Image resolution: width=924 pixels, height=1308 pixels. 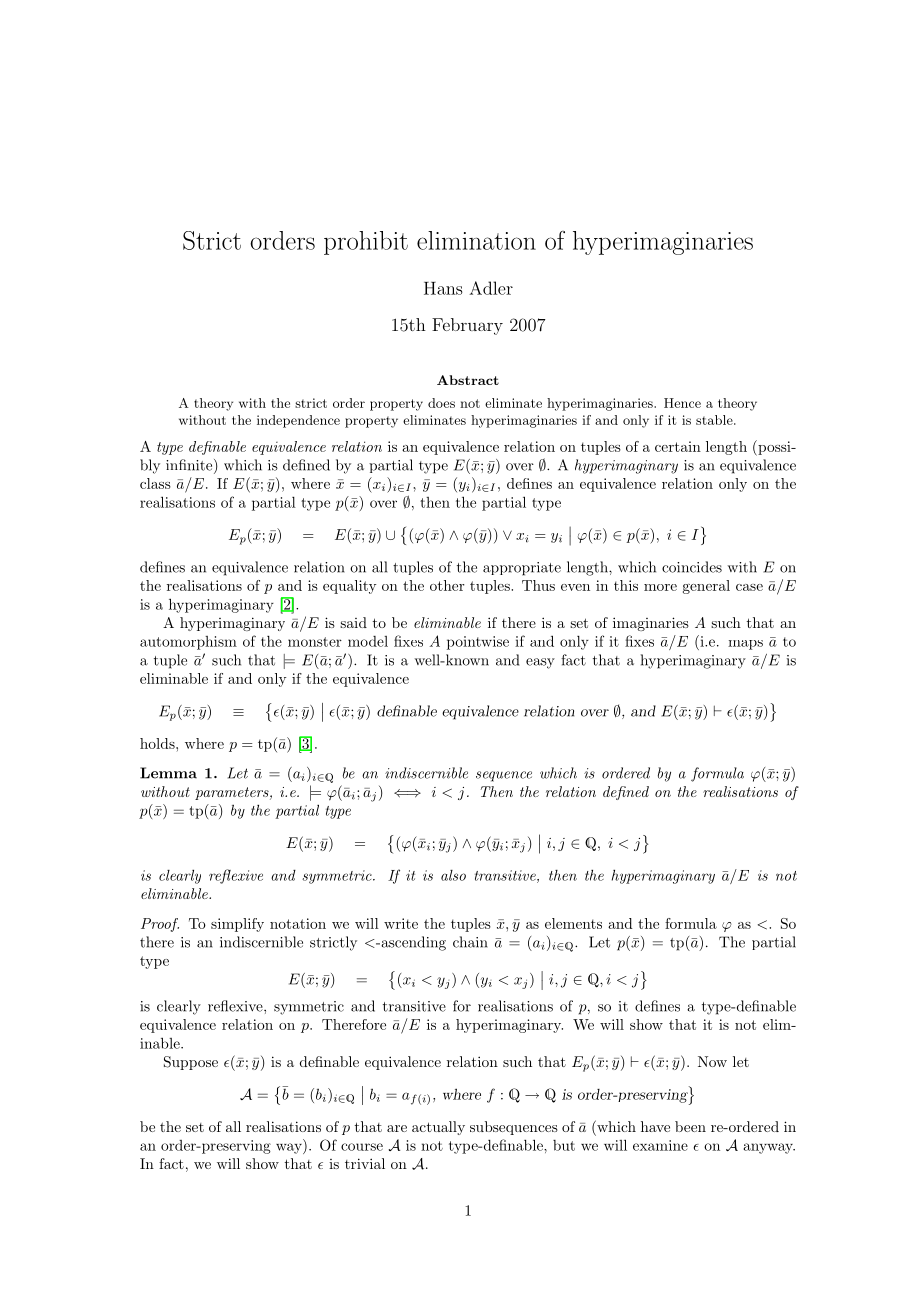 What do you see at coordinates (438, 1128) in the screenshot?
I see `actually` at bounding box center [438, 1128].
